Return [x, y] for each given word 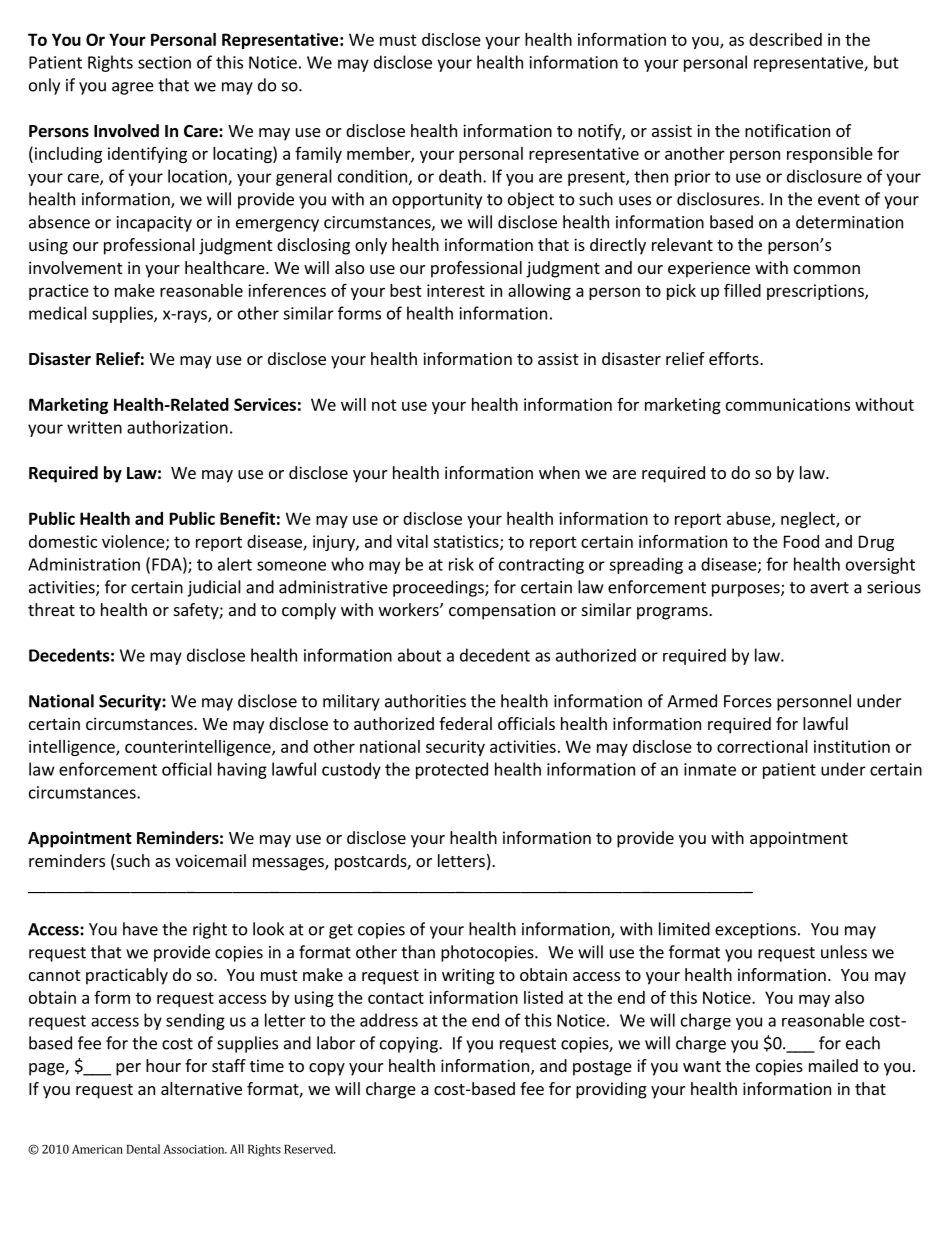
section [164, 62]
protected [452, 770]
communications [788, 404]
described [785, 39]
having [242, 770]
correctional [762, 746]
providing [611, 1090]
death [460, 176]
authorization [177, 427]
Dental [143, 1149]
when [559, 472]
